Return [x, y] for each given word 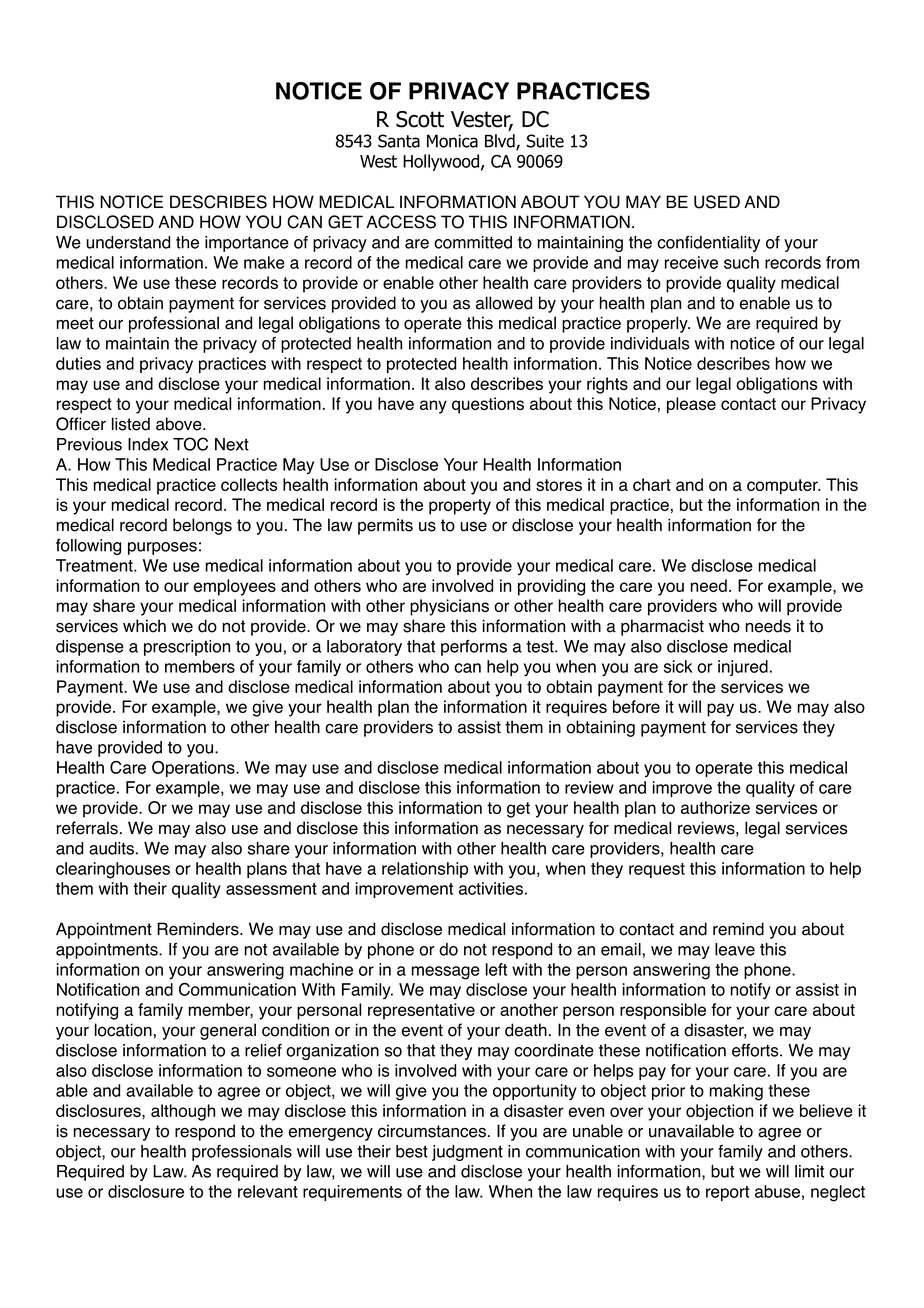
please [691, 405]
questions [488, 405]
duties [78, 363]
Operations [194, 769]
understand [128, 242]
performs [474, 647]
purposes [162, 548]
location [123, 1030]
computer [783, 487]
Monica [452, 141]
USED [717, 202]
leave [735, 949]
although [183, 1112]
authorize [715, 807]
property [460, 507]
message [445, 973]
